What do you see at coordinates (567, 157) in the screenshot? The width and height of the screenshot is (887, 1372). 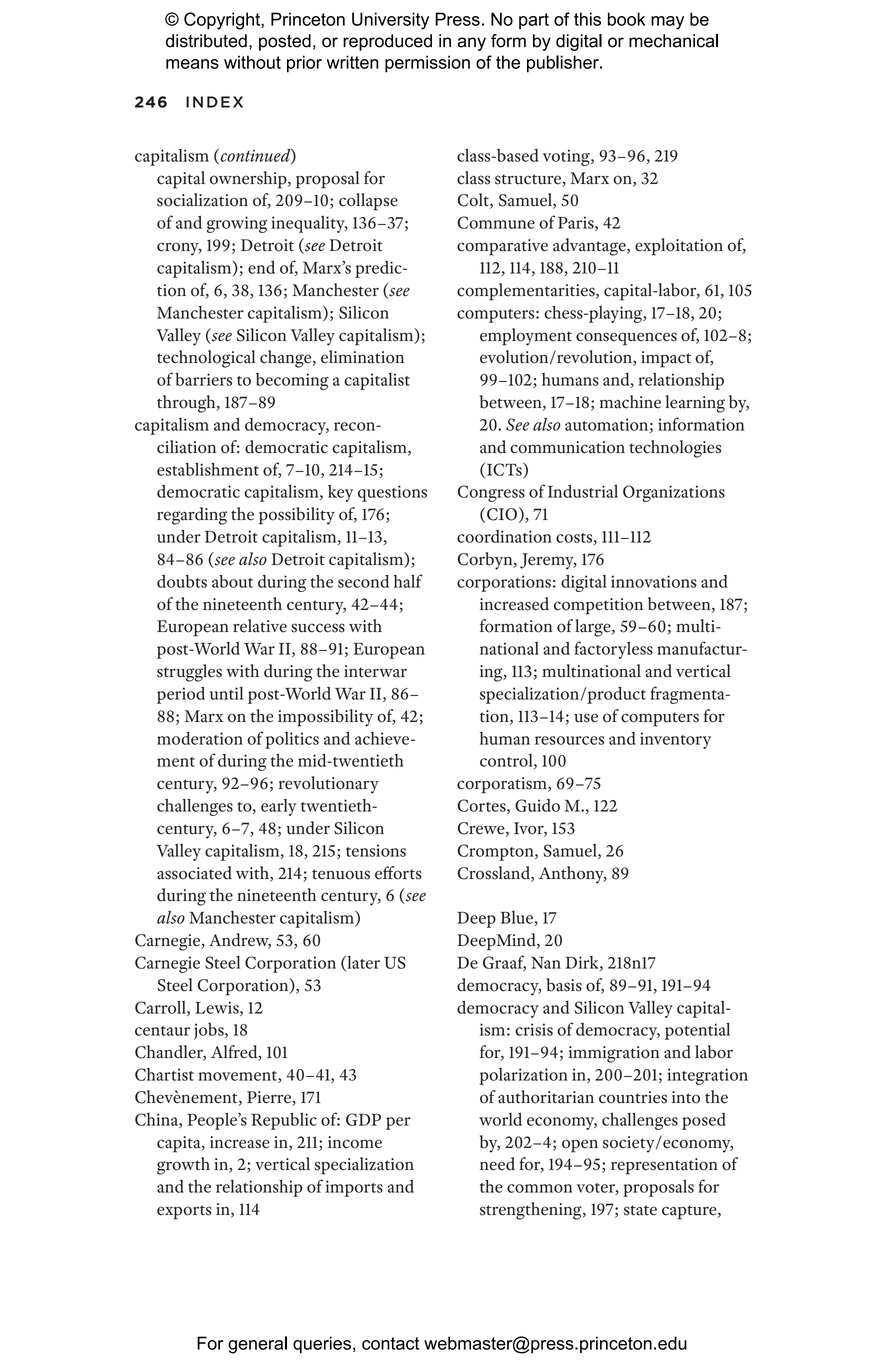 I see `voting` at bounding box center [567, 157].
